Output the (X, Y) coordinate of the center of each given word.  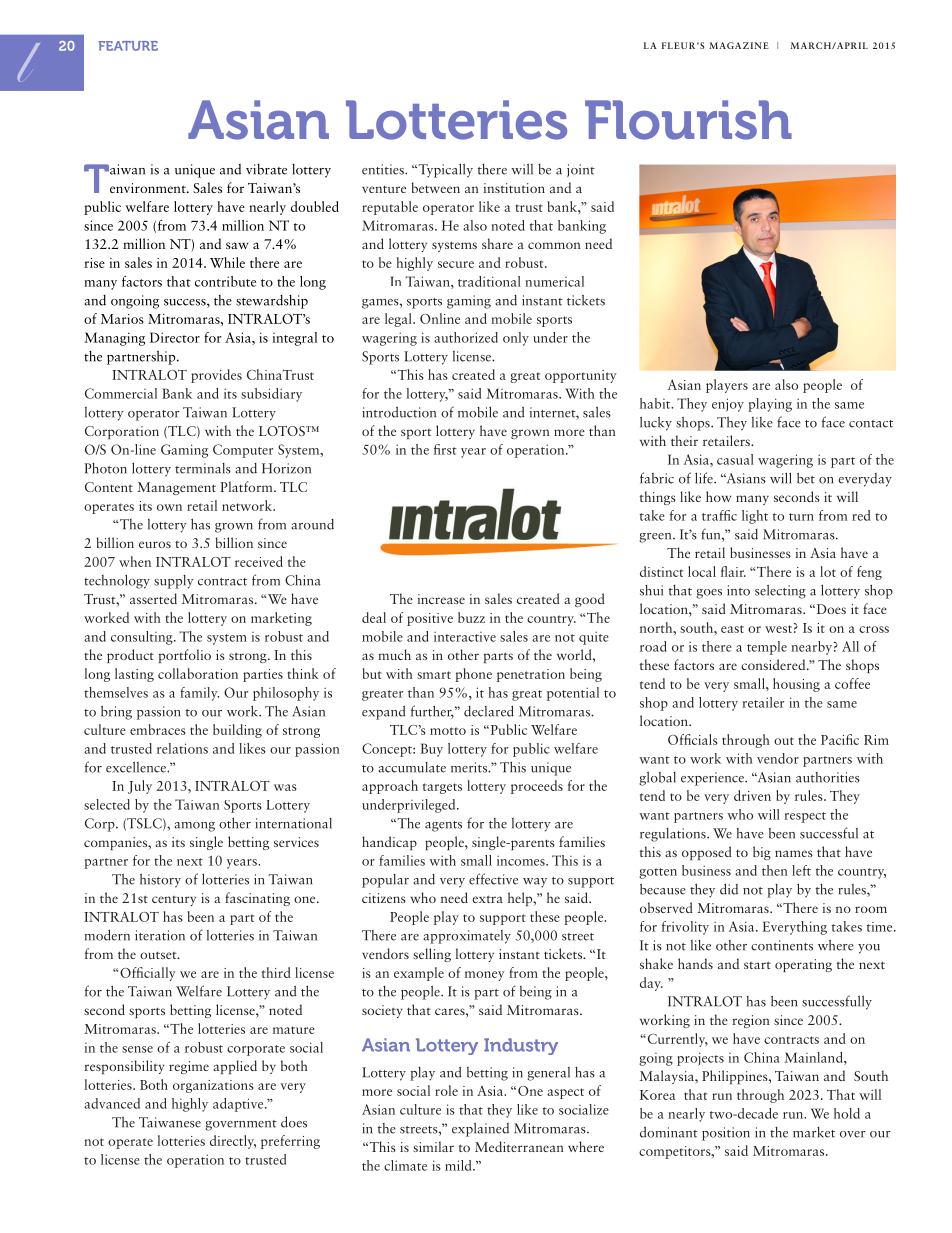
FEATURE (128, 46)
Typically (444, 170)
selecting (780, 591)
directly (233, 1142)
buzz (471, 617)
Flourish (688, 120)
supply (174, 582)
